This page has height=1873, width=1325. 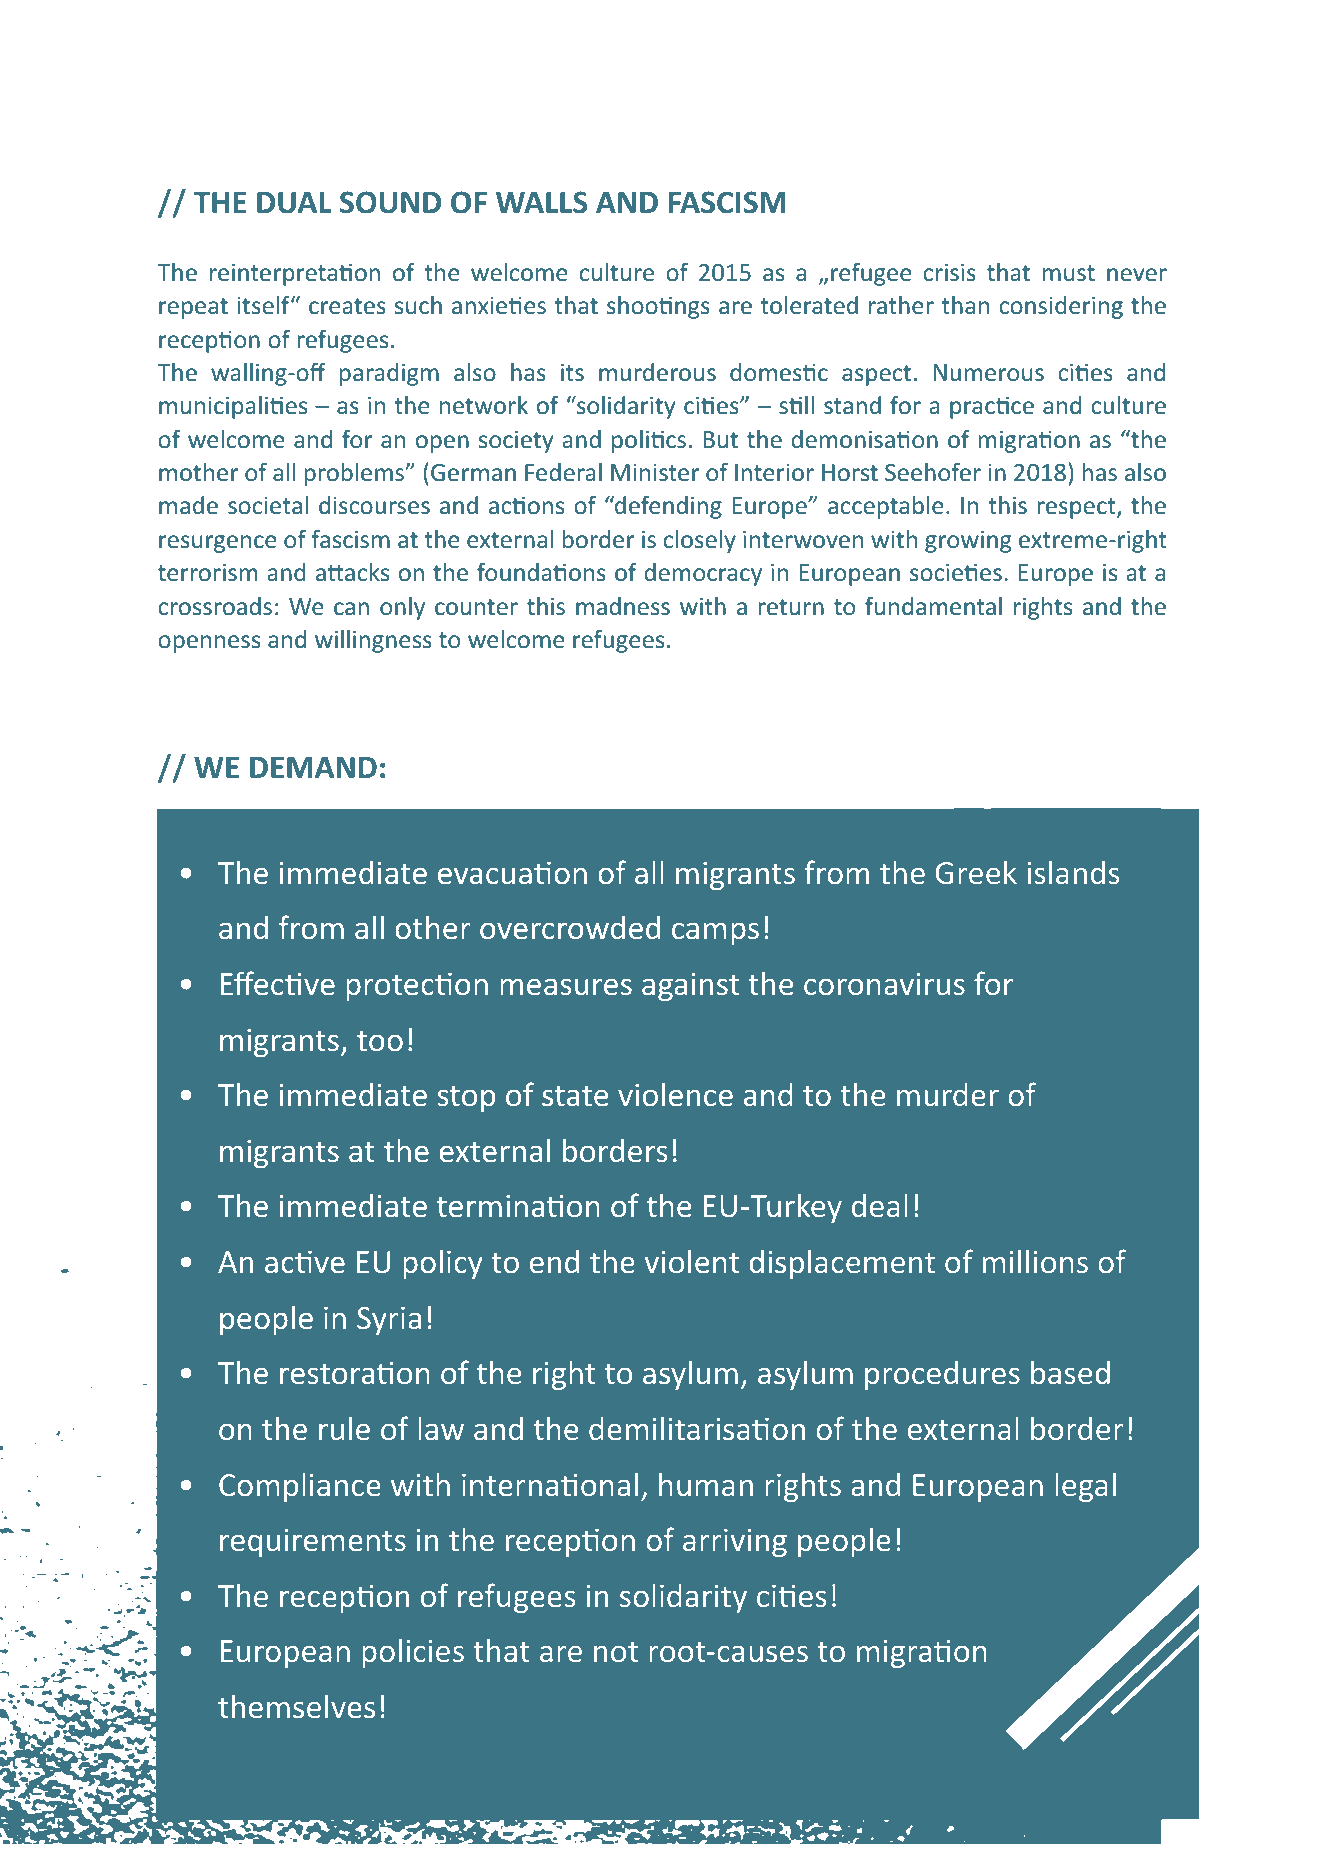 I want to click on Effective, so click(x=277, y=983).
